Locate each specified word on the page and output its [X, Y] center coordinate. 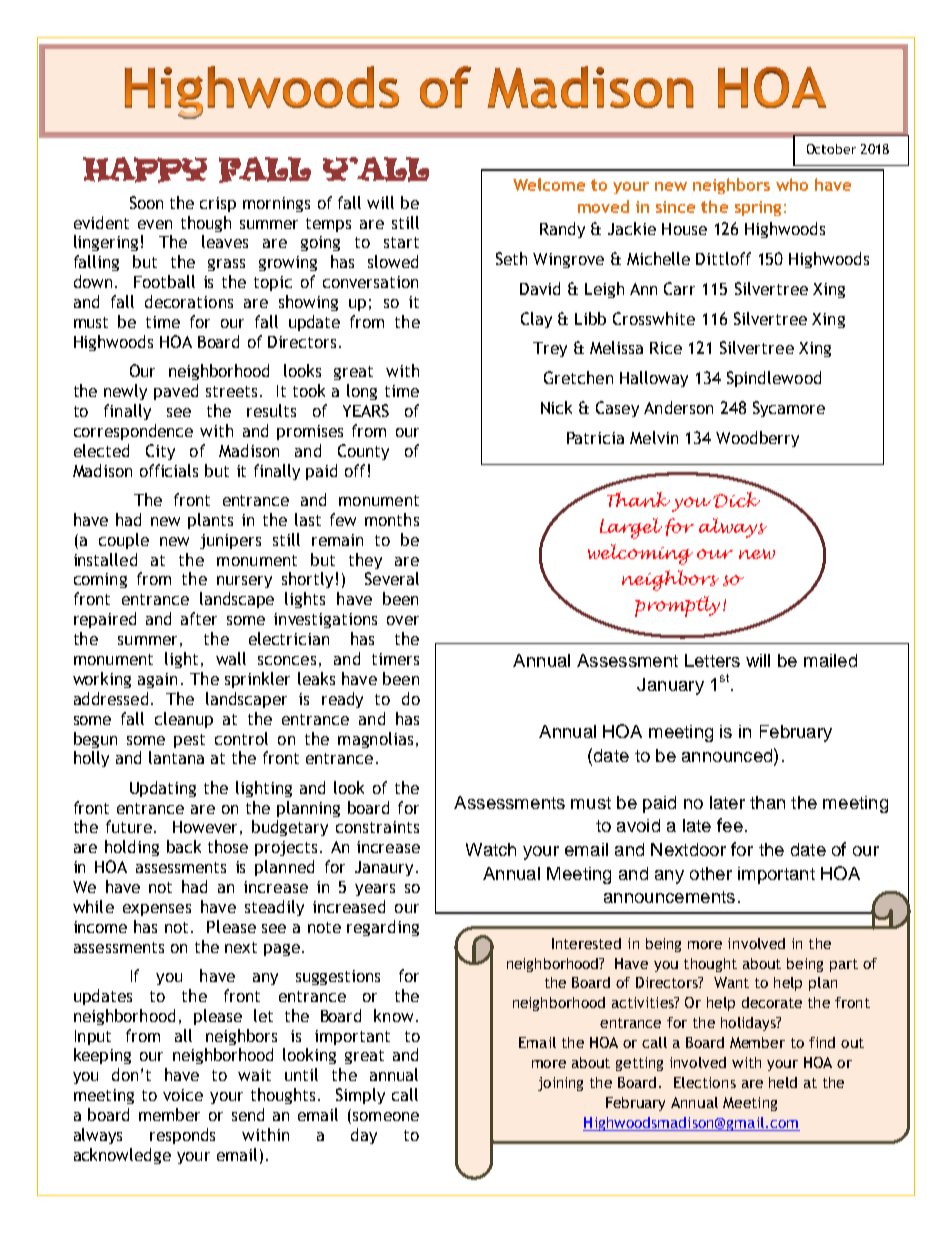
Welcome [549, 184]
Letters [712, 660]
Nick [556, 407]
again [157, 680]
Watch [491, 849]
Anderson [678, 407]
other [711, 873]
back [184, 846]
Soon [146, 202]
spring [758, 208]
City [160, 452]
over [403, 620]
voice [183, 1095]
